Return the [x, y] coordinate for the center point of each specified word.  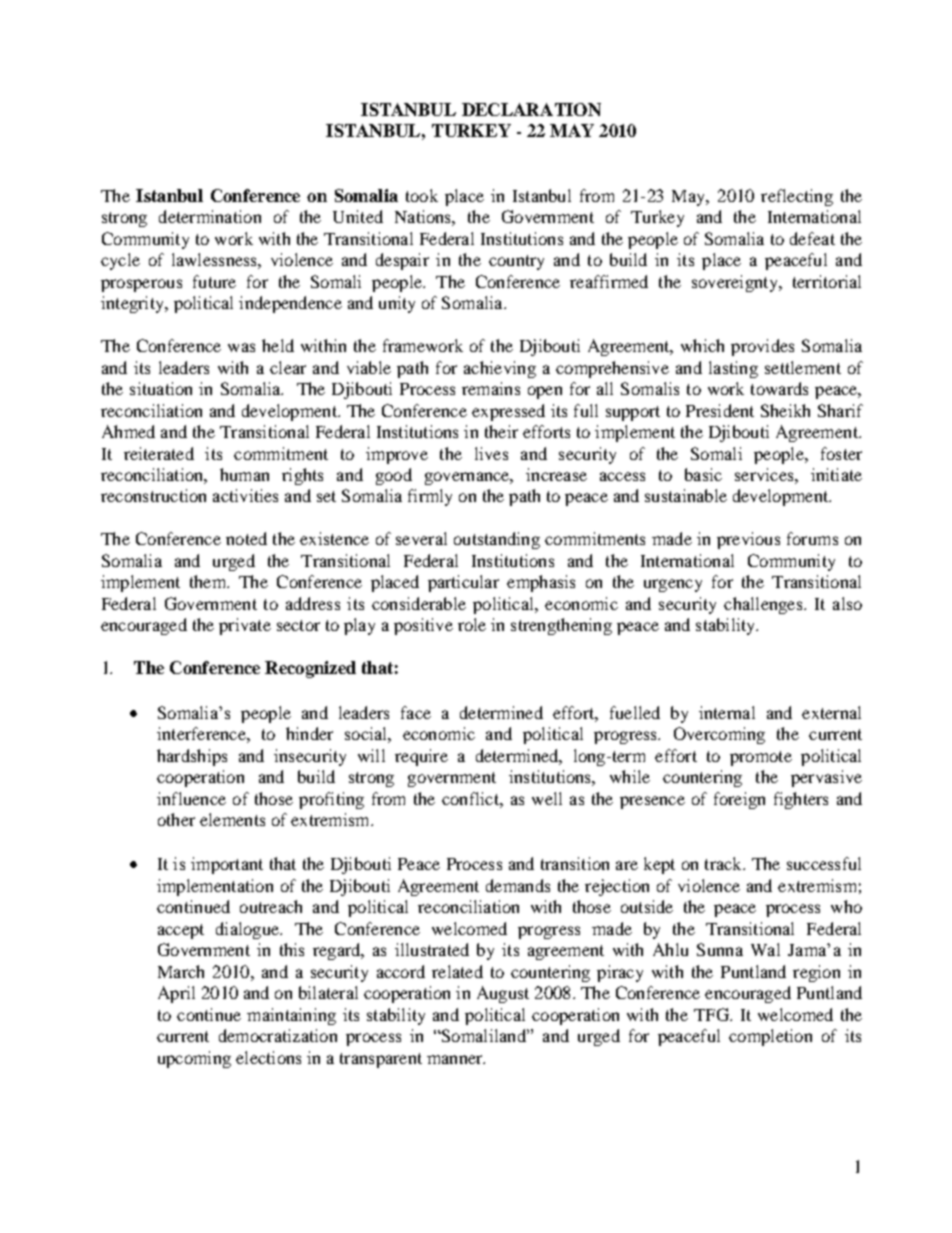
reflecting [797, 197]
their [501, 431]
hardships [192, 757]
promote [761, 758]
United [358, 216]
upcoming [194, 1059]
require [421, 757]
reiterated [159, 453]
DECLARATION [531, 109]
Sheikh [785, 410]
